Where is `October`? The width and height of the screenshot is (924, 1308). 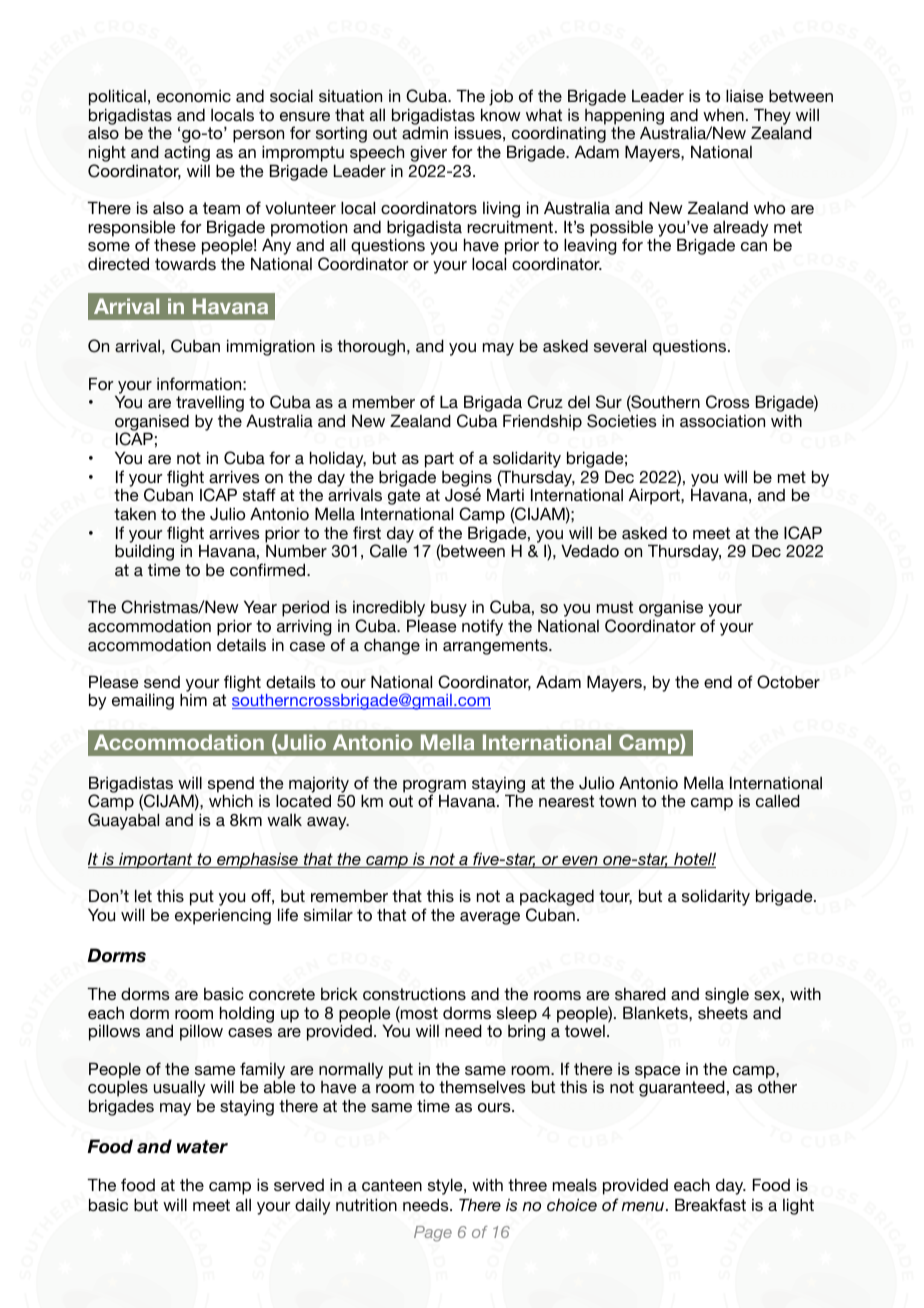
October is located at coordinates (788, 682).
